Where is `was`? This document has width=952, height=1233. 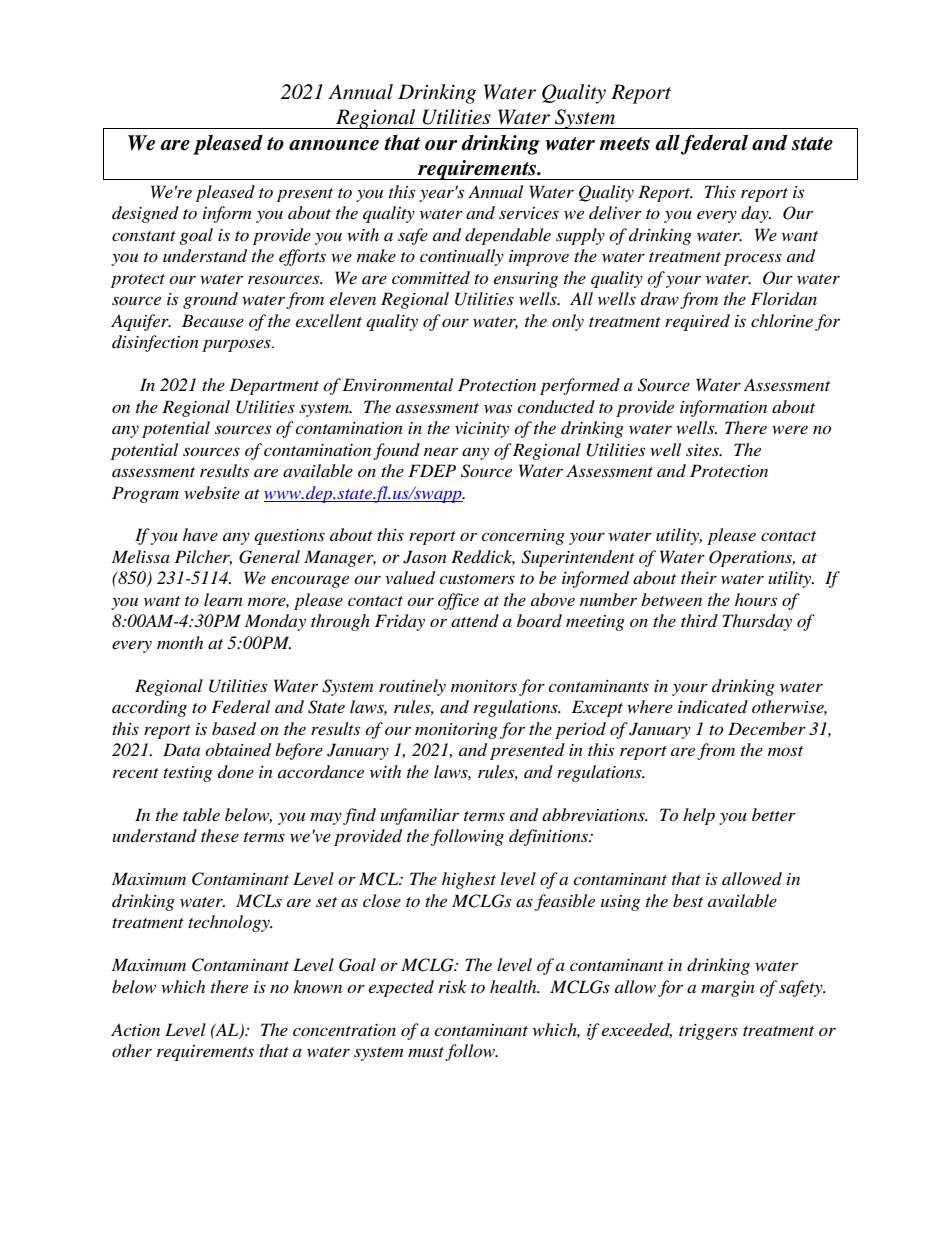 was is located at coordinates (498, 408).
